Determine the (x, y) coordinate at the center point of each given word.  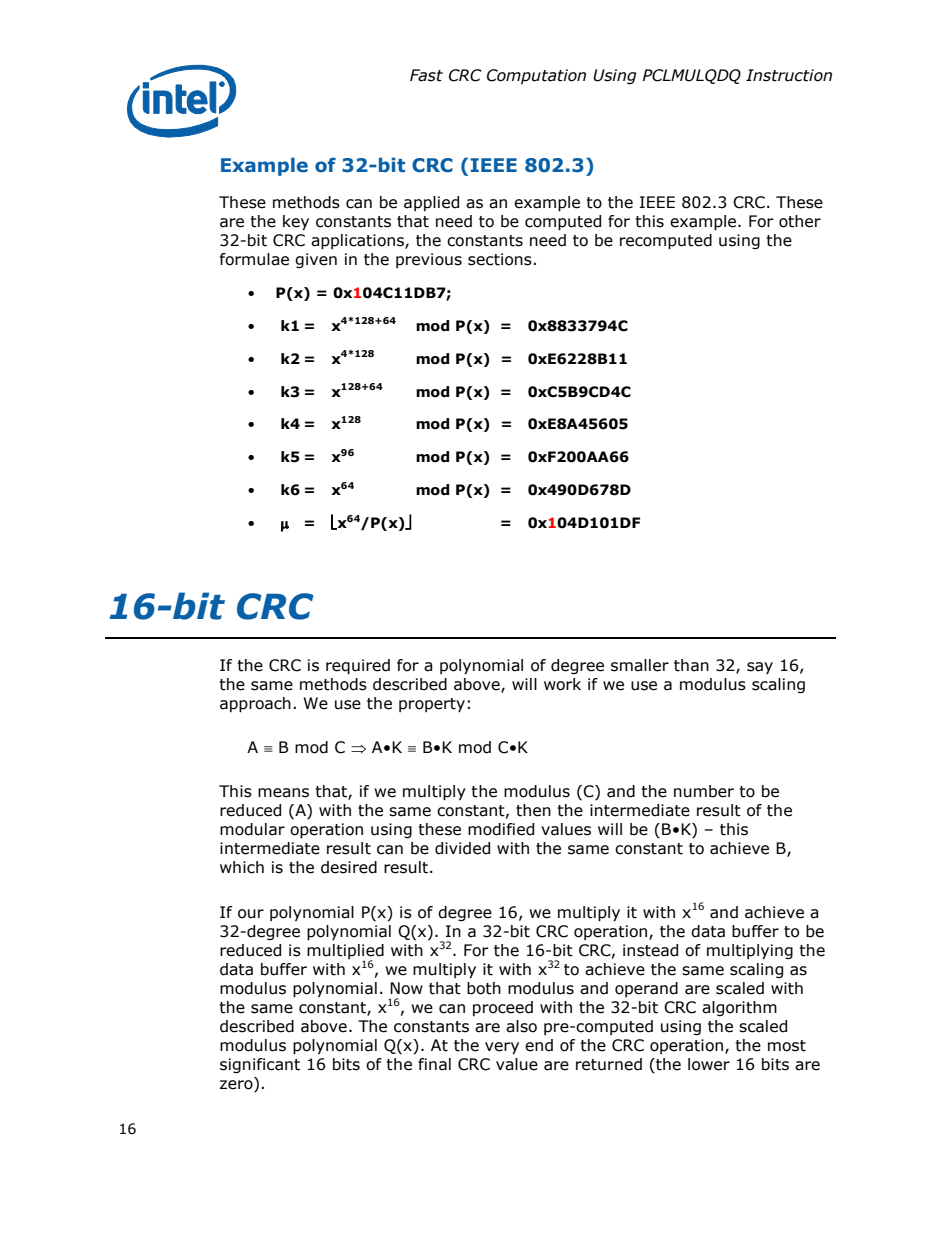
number (704, 791)
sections (500, 259)
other (800, 221)
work (562, 684)
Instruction (789, 75)
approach (255, 705)
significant (260, 1065)
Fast (426, 75)
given (316, 260)
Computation (536, 76)
